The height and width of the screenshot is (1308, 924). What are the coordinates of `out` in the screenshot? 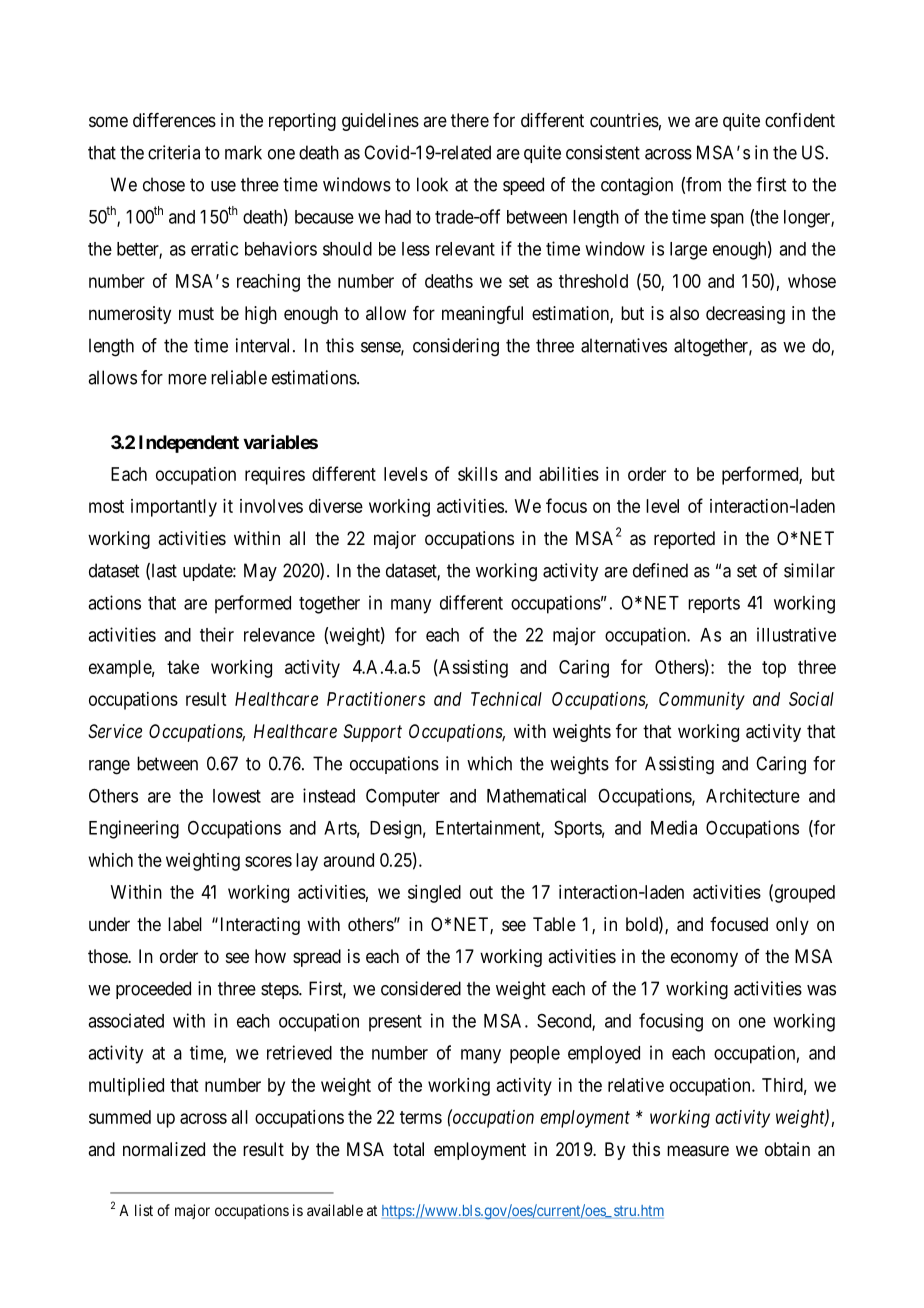 It's located at (481, 892).
